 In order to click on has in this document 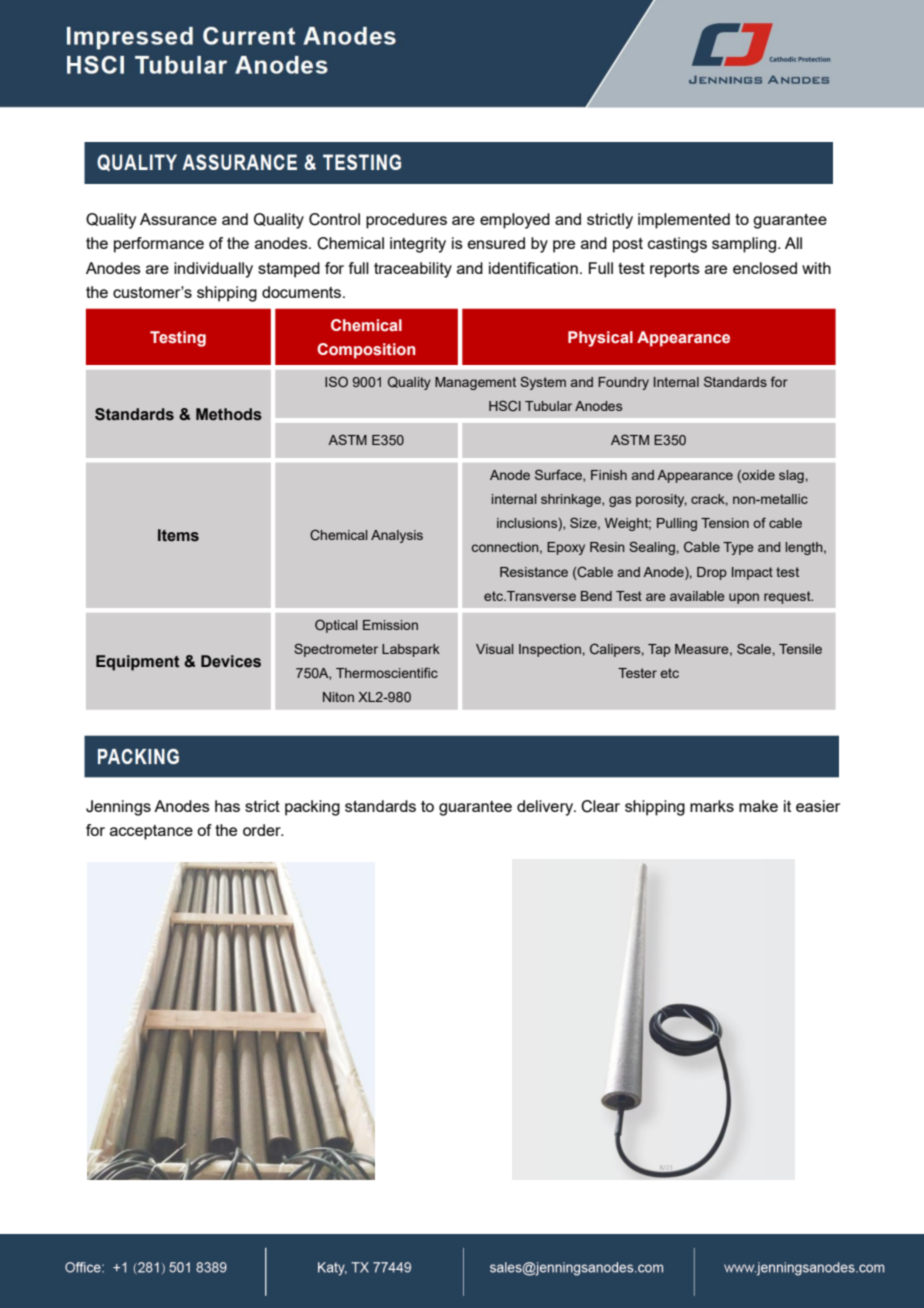, I will do `click(227, 806)`.
